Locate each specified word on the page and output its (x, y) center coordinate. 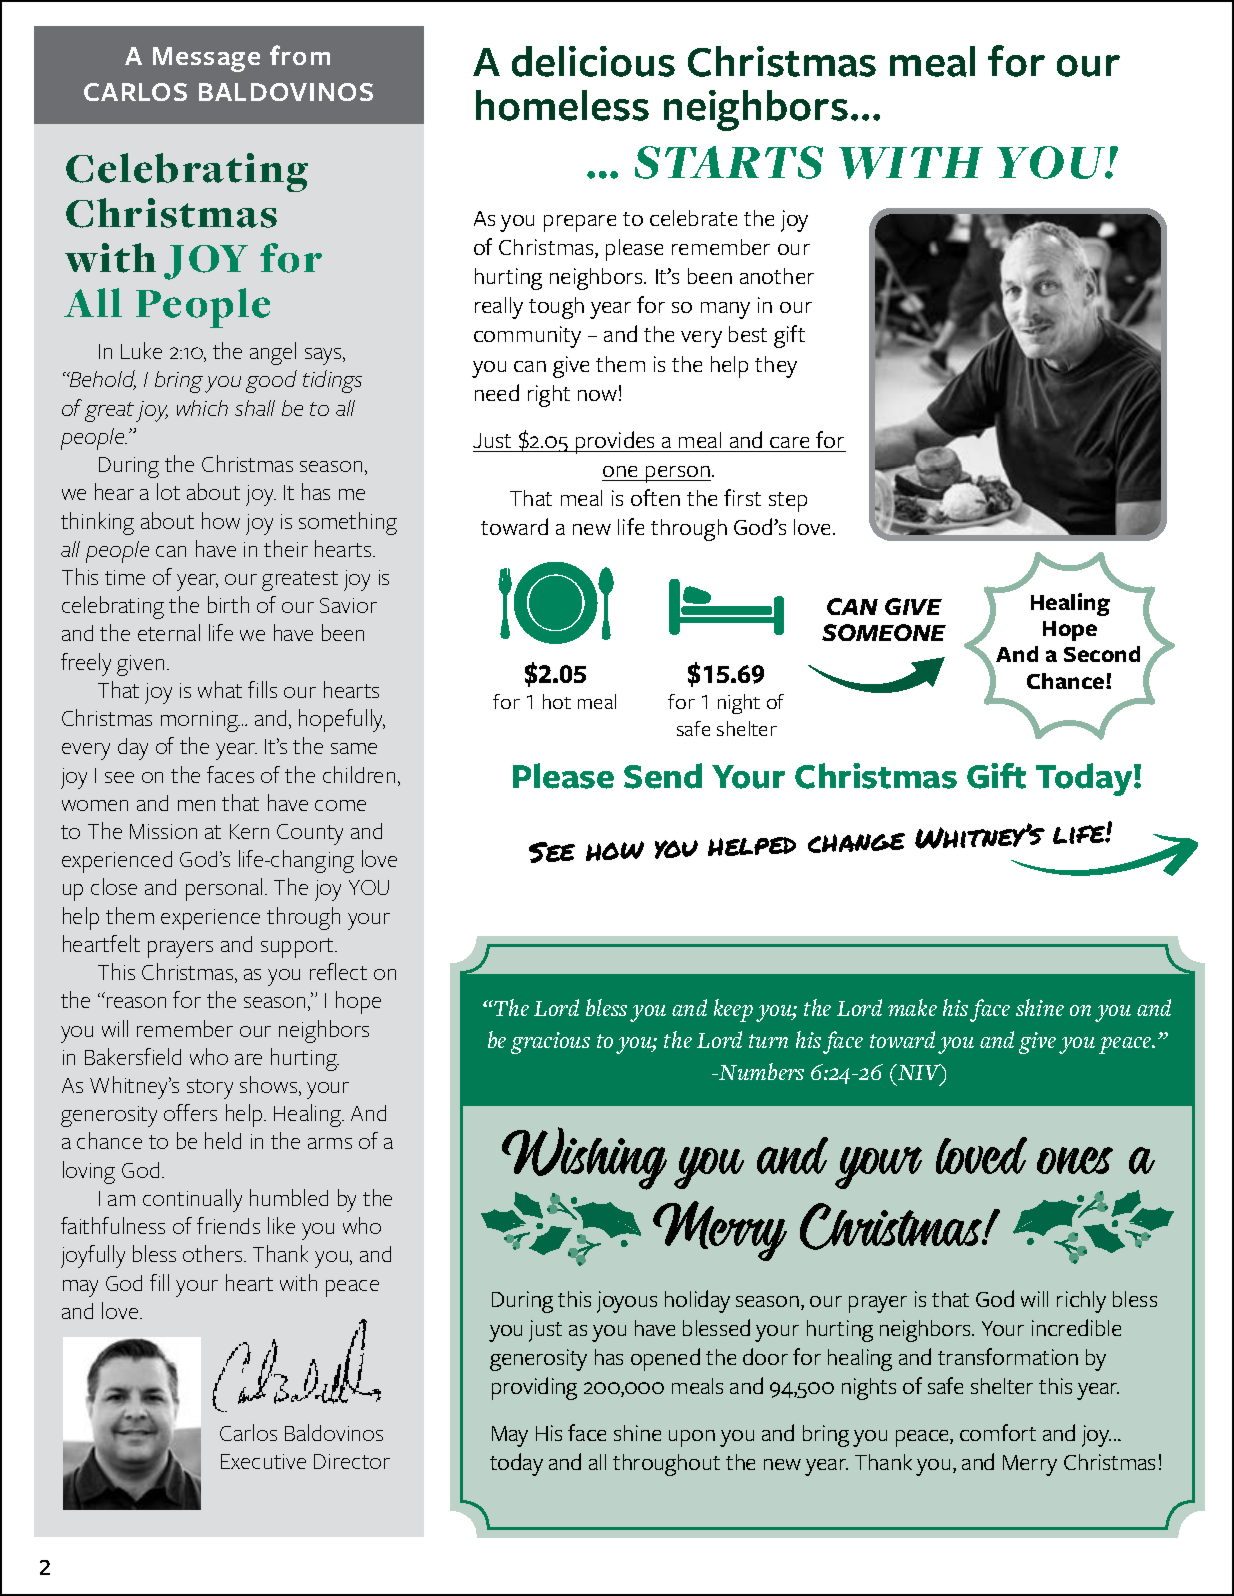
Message (206, 59)
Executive (263, 1461)
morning (200, 721)
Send (663, 776)
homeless (562, 105)
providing (534, 1388)
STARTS (729, 162)
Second (1102, 654)
